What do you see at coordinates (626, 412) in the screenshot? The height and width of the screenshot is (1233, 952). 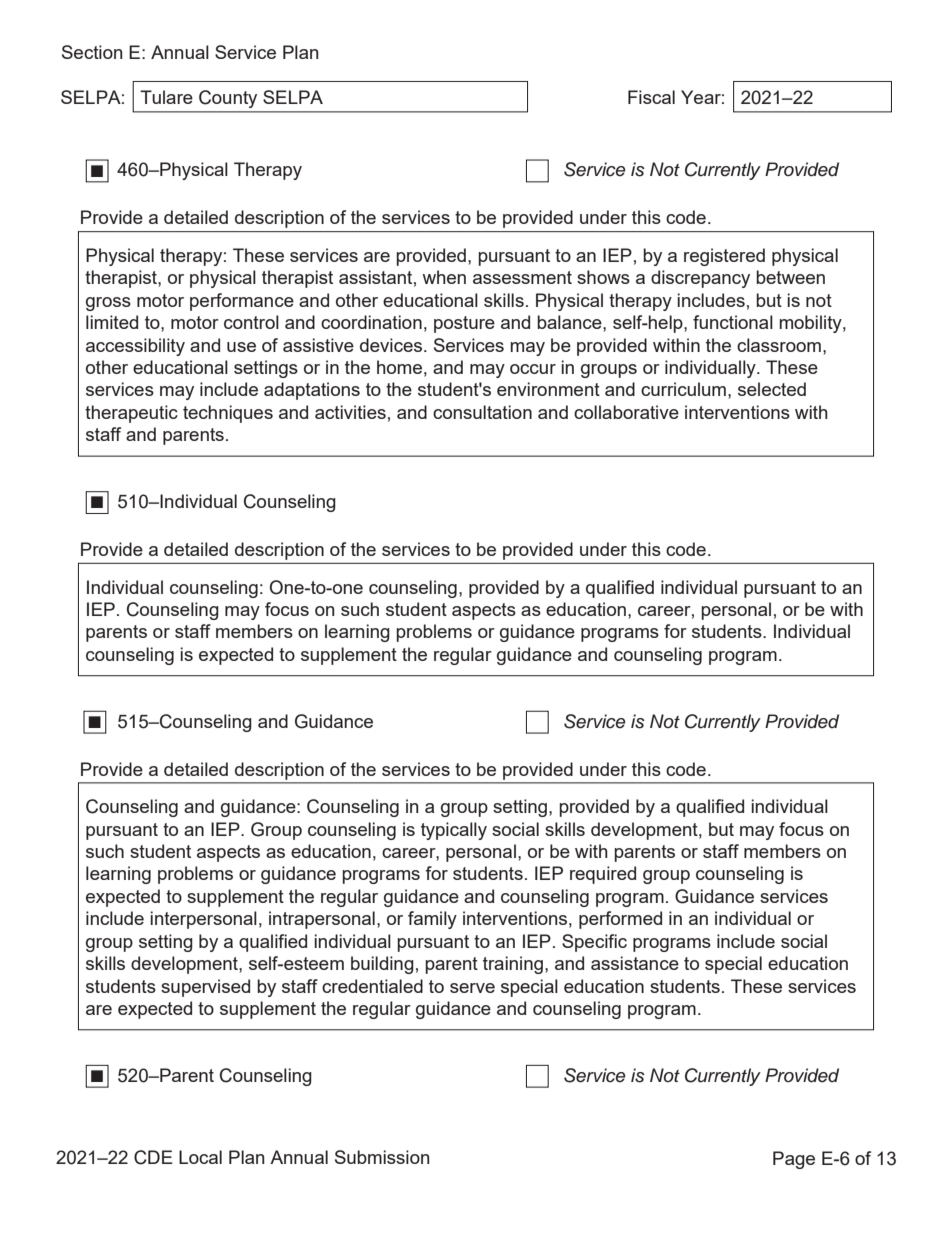 I see `collaborative` at bounding box center [626, 412].
